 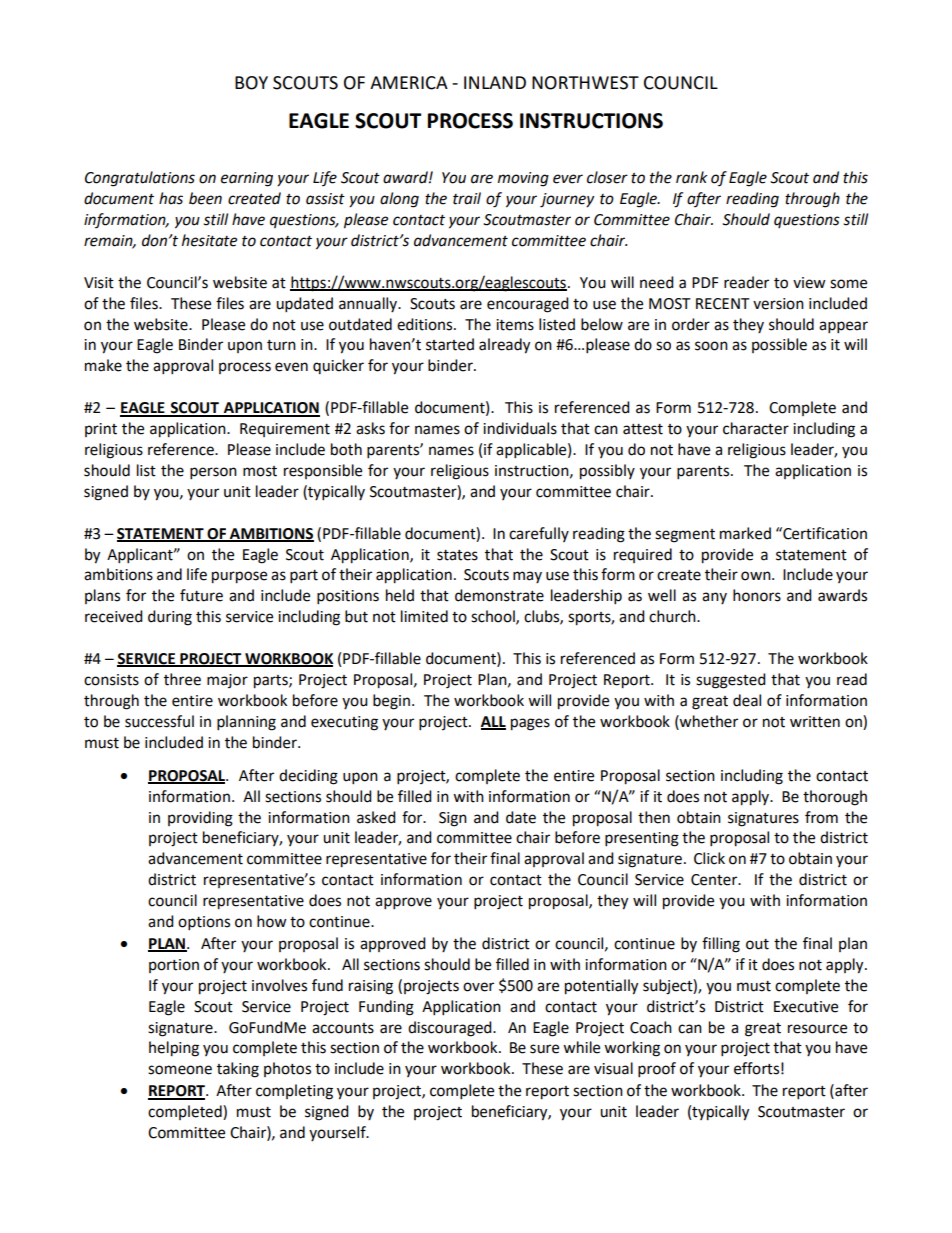 What do you see at coordinates (451, 1029) in the image?
I see `discouraged` at bounding box center [451, 1029].
